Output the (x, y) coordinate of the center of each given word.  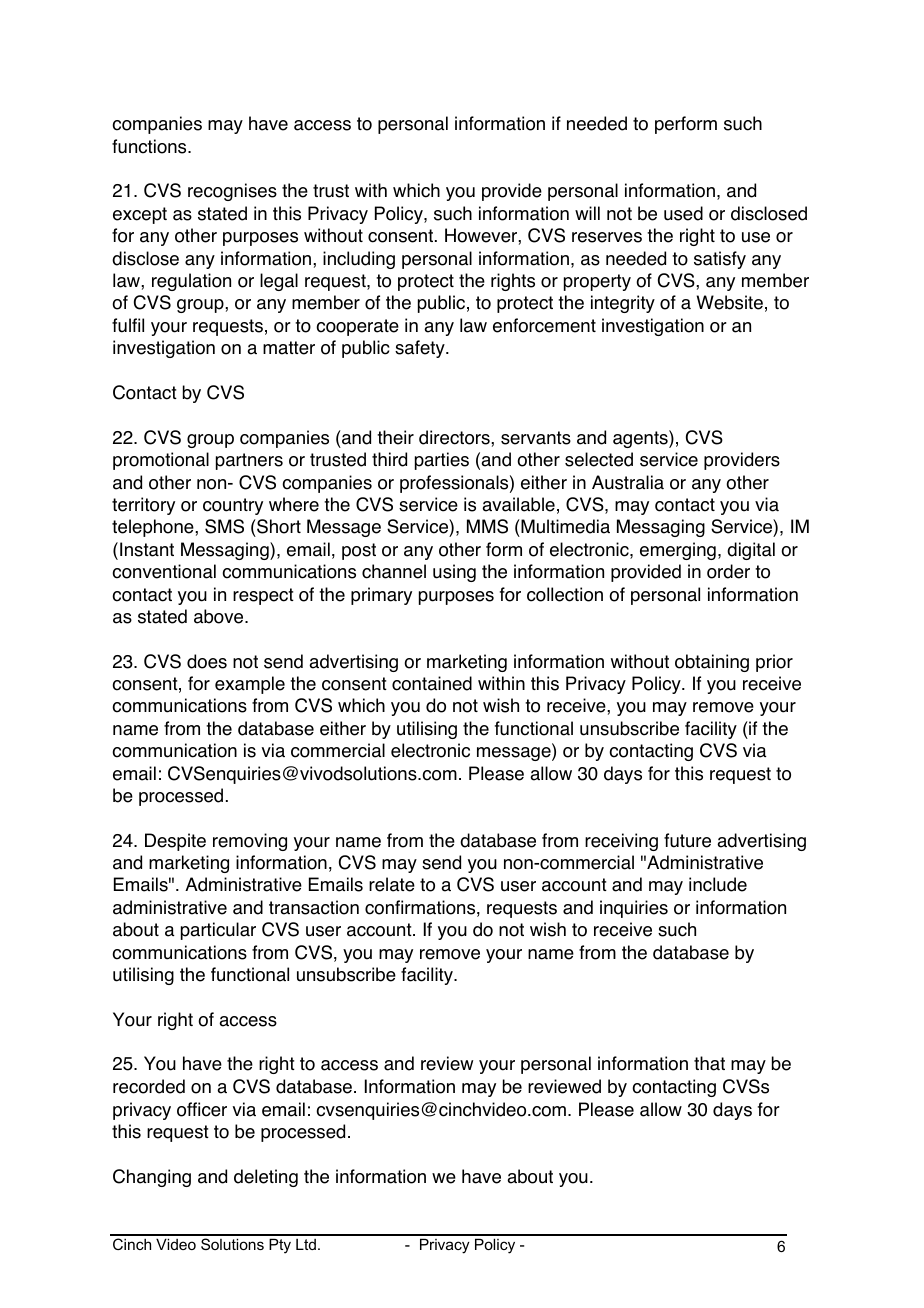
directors (455, 437)
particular (218, 931)
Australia (628, 482)
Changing (152, 1178)
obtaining (712, 663)
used (683, 213)
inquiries (634, 909)
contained (432, 683)
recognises (232, 192)
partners (249, 461)
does (207, 661)
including (359, 260)
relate (392, 884)
